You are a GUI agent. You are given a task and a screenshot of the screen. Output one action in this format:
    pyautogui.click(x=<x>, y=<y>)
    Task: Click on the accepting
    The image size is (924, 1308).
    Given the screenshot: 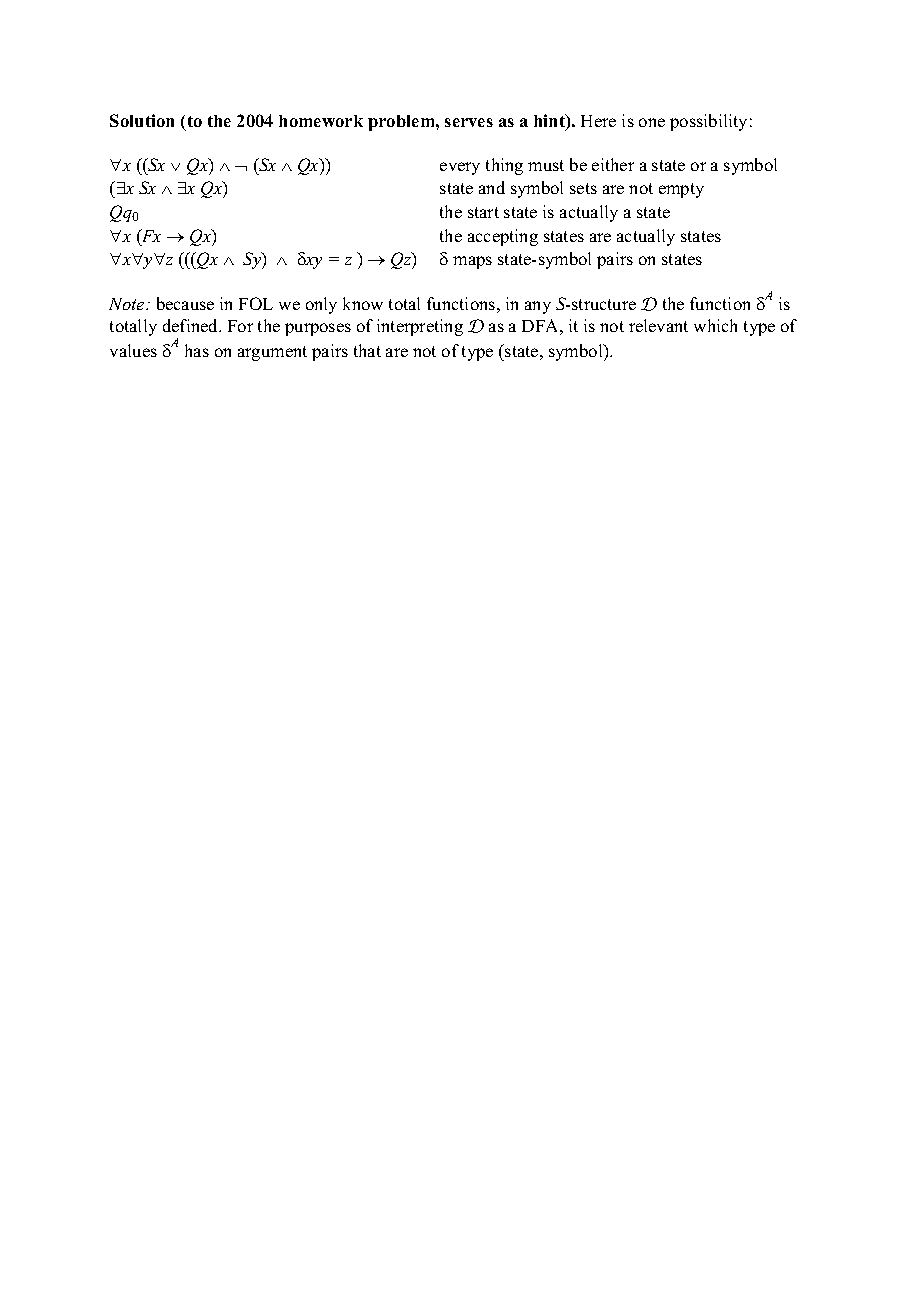 What is the action you would take?
    pyautogui.click(x=503, y=237)
